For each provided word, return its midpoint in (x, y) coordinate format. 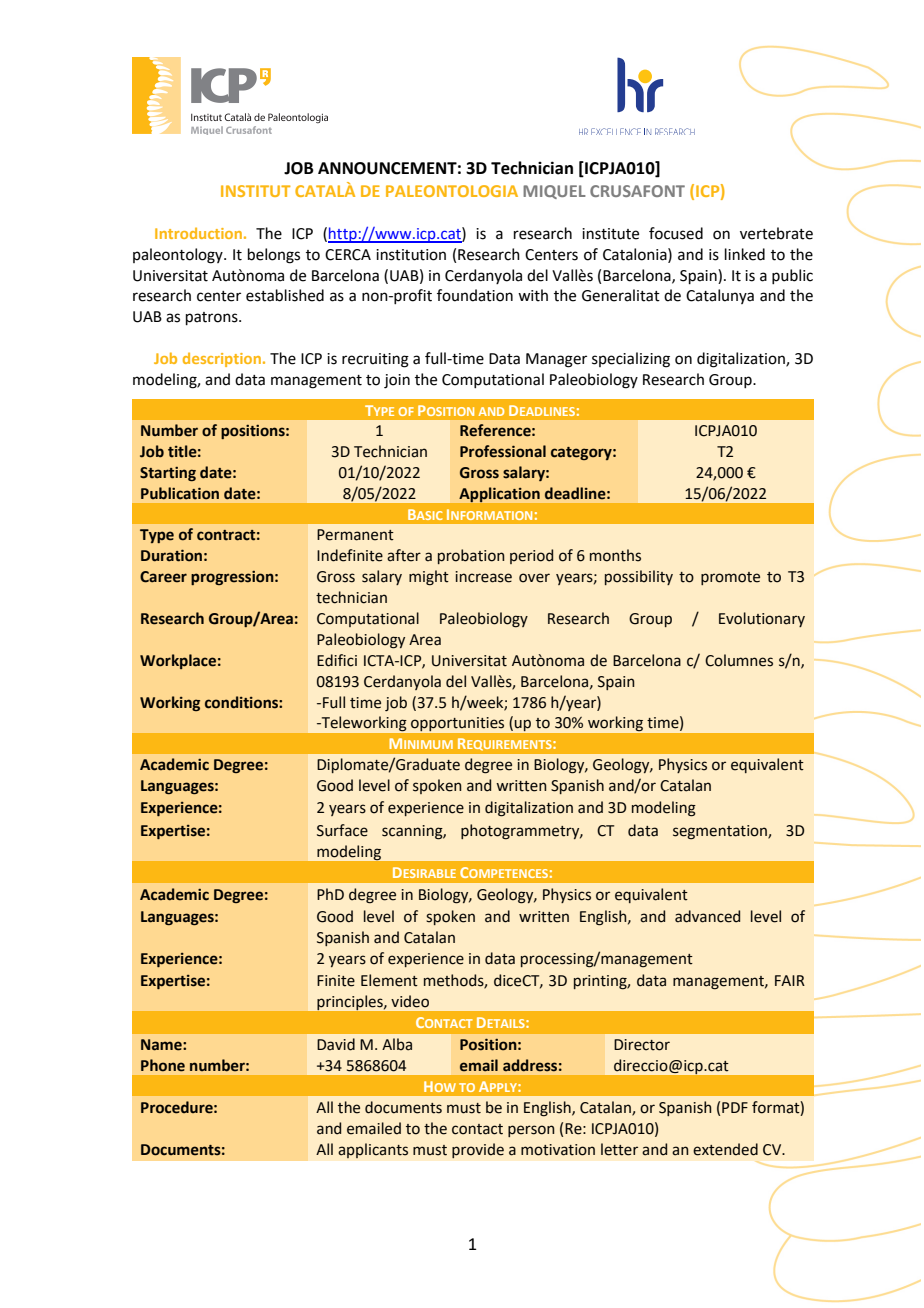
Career (163, 577)
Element (389, 980)
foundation (475, 295)
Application (499, 494)
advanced (707, 916)
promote (730, 578)
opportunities (457, 724)
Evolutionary (762, 619)
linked (745, 254)
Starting (168, 474)
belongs (274, 256)
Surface (342, 830)
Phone (163, 1065)
